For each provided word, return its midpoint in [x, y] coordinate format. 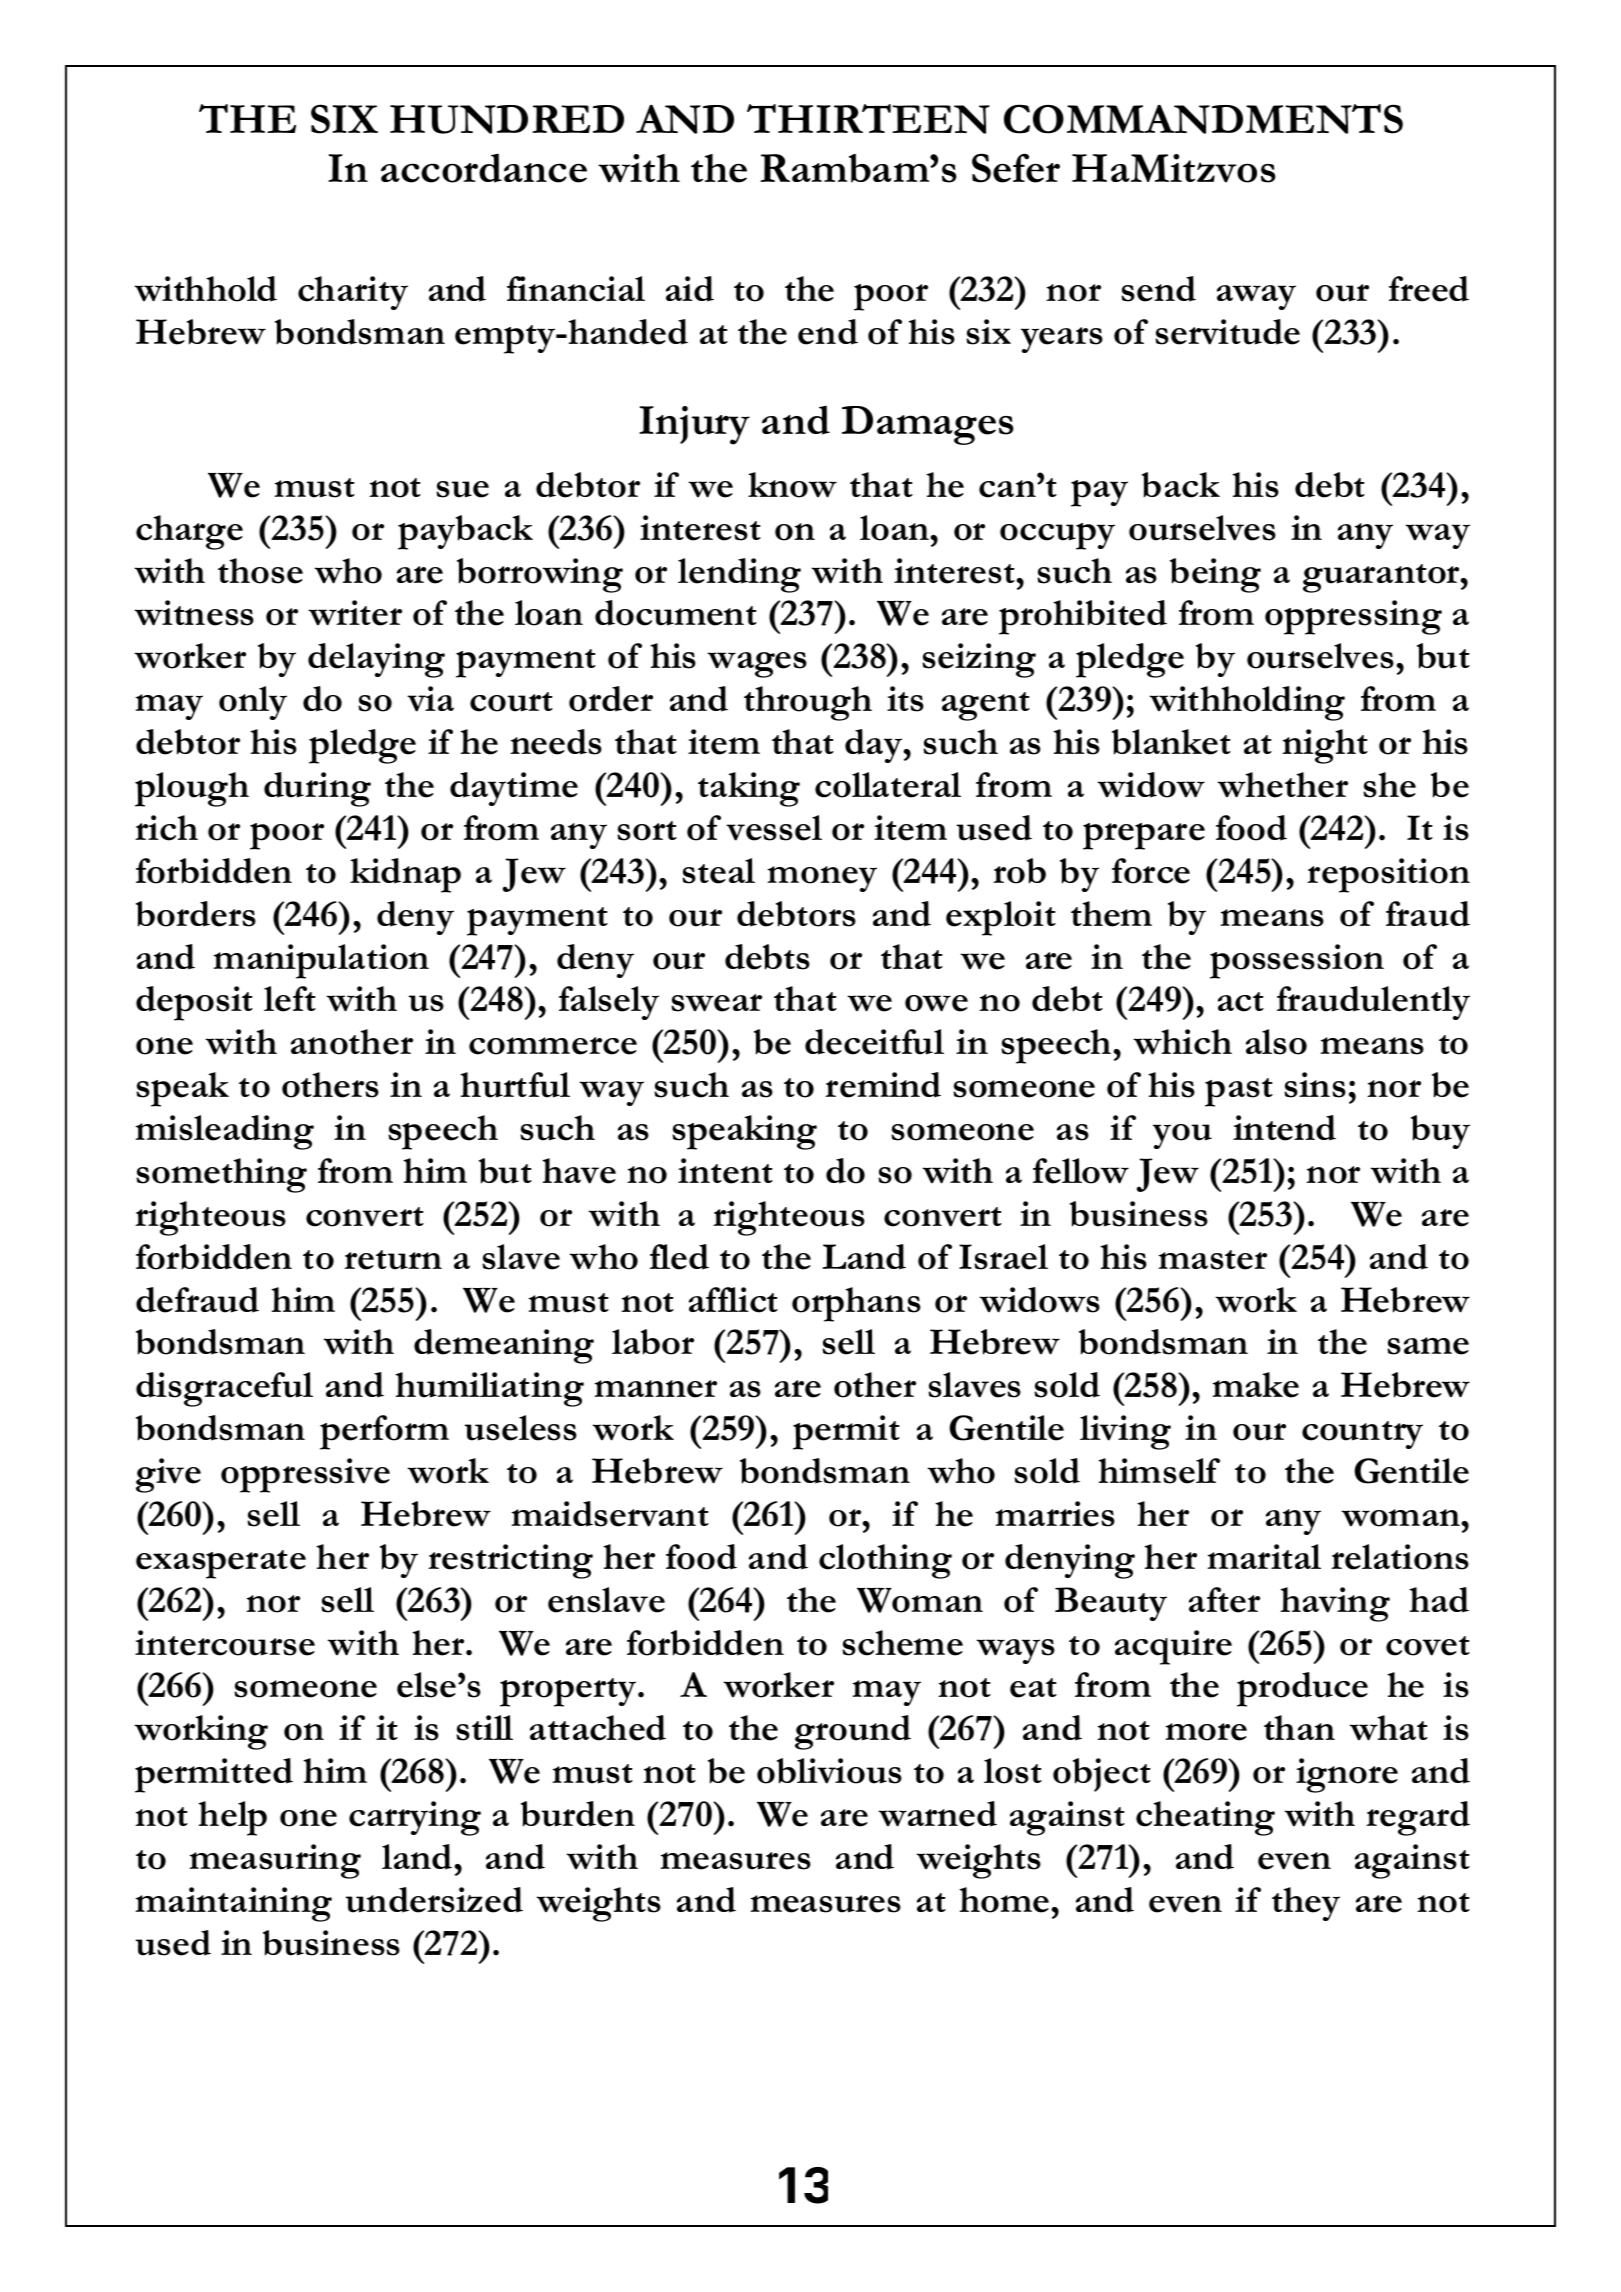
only [253, 703]
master [1213, 1260]
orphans [856, 1304]
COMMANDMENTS [1203, 119]
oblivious [829, 1771]
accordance [484, 168]
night [1325, 746]
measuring [275, 1861]
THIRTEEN [868, 119]
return [393, 1260]
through [808, 703]
